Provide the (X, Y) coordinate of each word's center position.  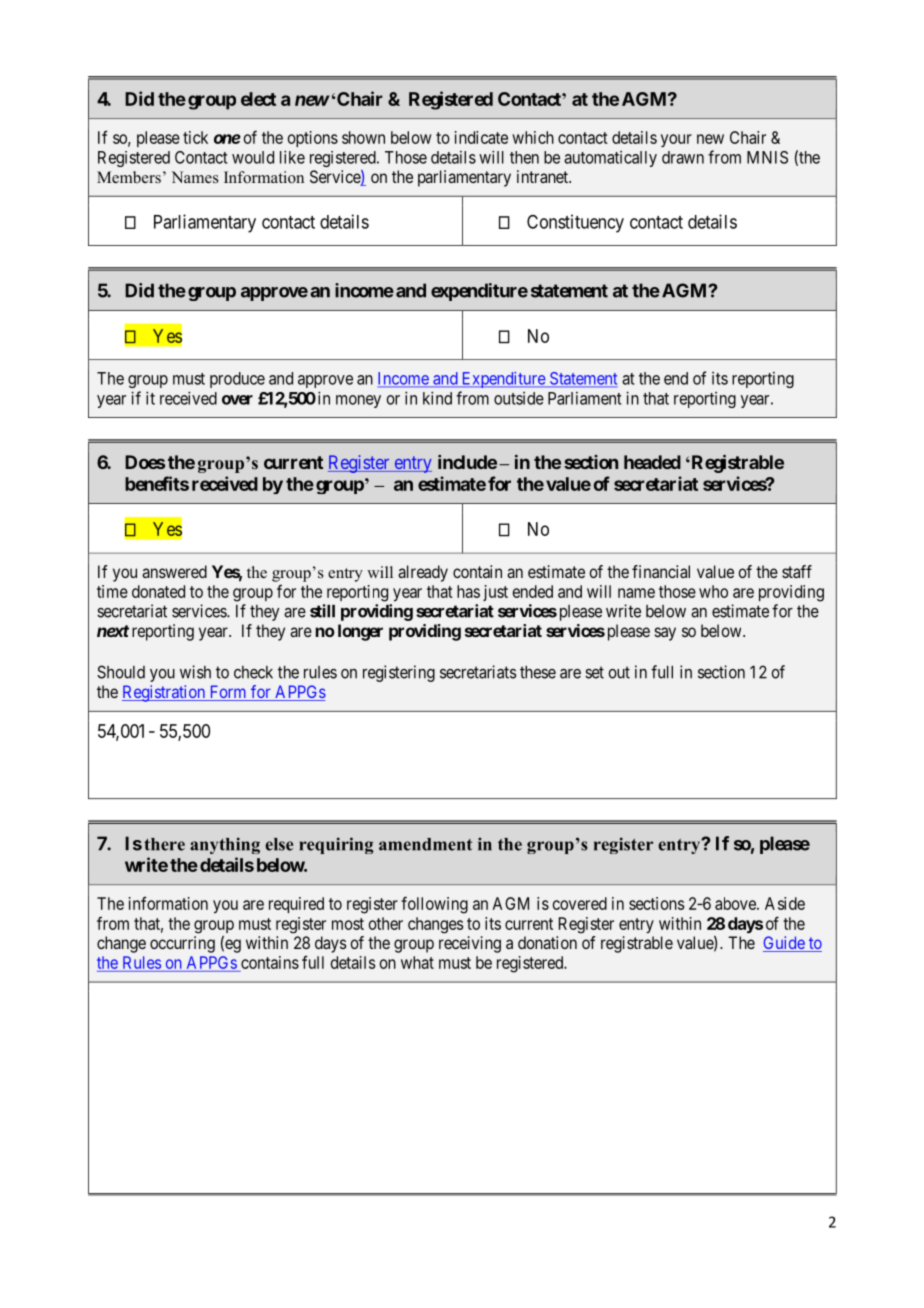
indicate (481, 137)
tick (195, 137)
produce (237, 380)
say (665, 634)
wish (195, 672)
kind (437, 398)
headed (652, 462)
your (676, 140)
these (538, 672)
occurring (182, 944)
